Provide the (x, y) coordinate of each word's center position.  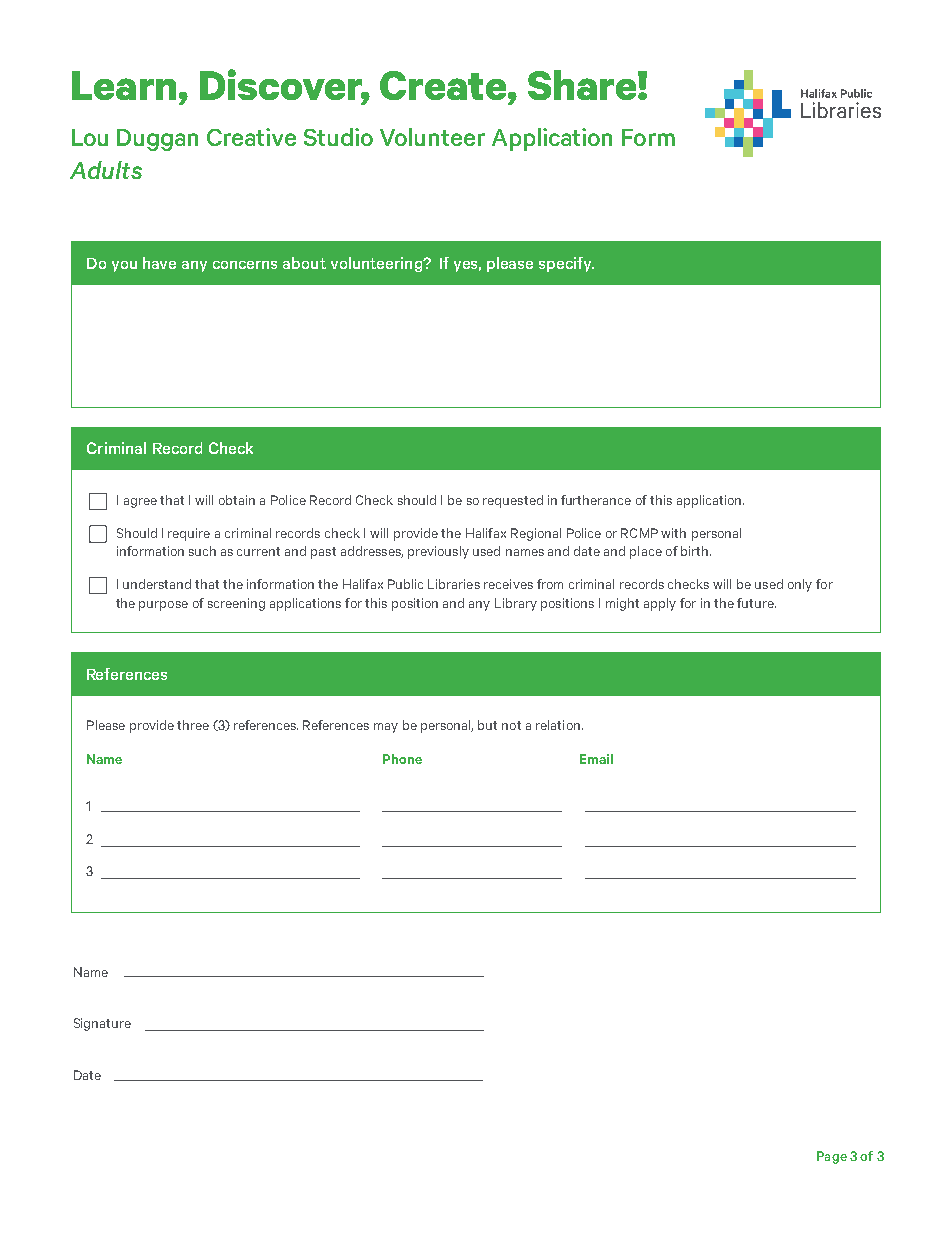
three (193, 725)
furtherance (596, 500)
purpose (163, 606)
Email (596, 759)
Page (832, 1157)
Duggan (157, 140)
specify (566, 264)
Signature (102, 1024)
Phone (402, 759)
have (159, 263)
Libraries (454, 584)
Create (444, 85)
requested (513, 501)
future (756, 603)
